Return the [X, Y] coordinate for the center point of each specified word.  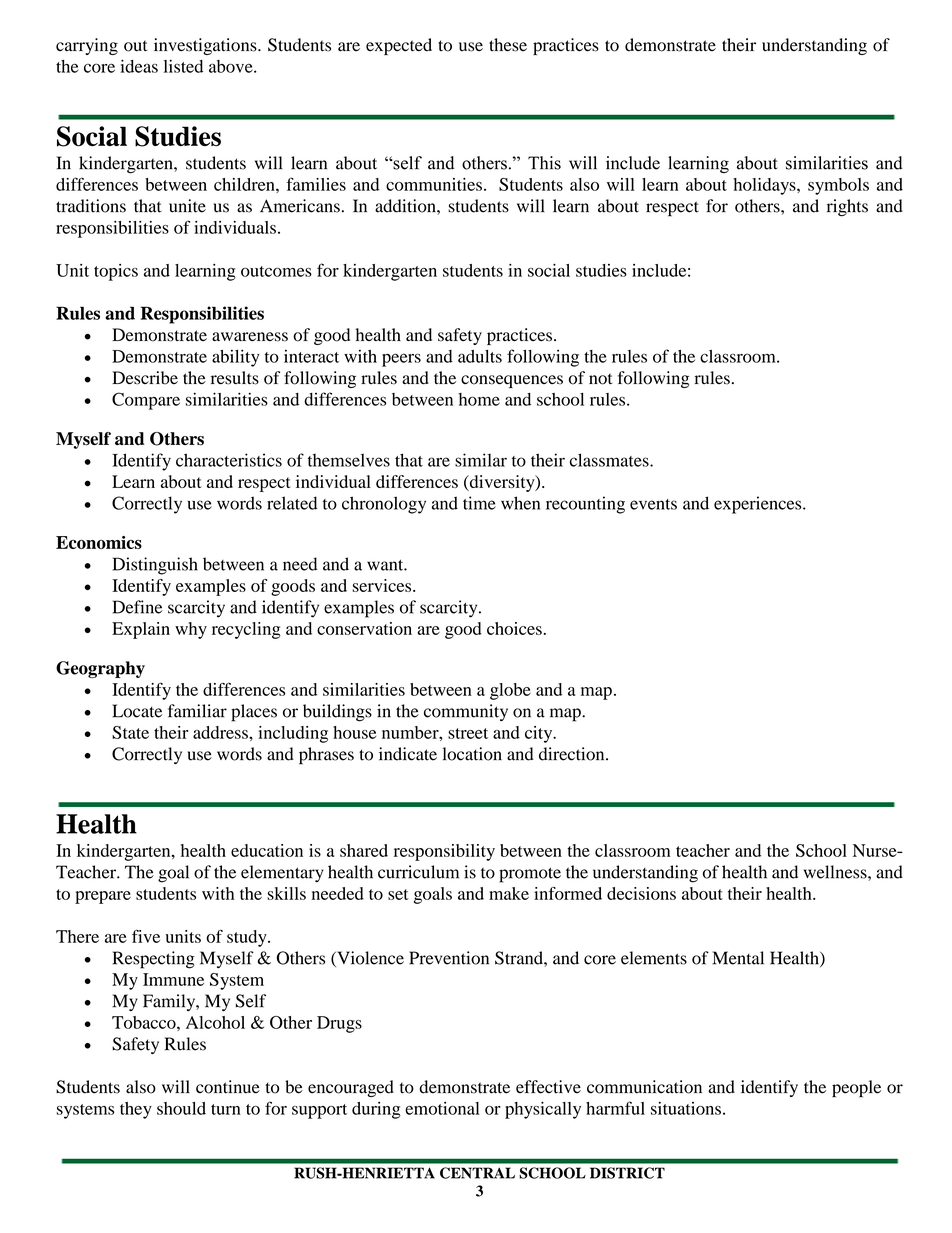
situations [686, 1108]
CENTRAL [477, 1173]
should [181, 1108]
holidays [765, 186]
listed [183, 66]
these [508, 45]
